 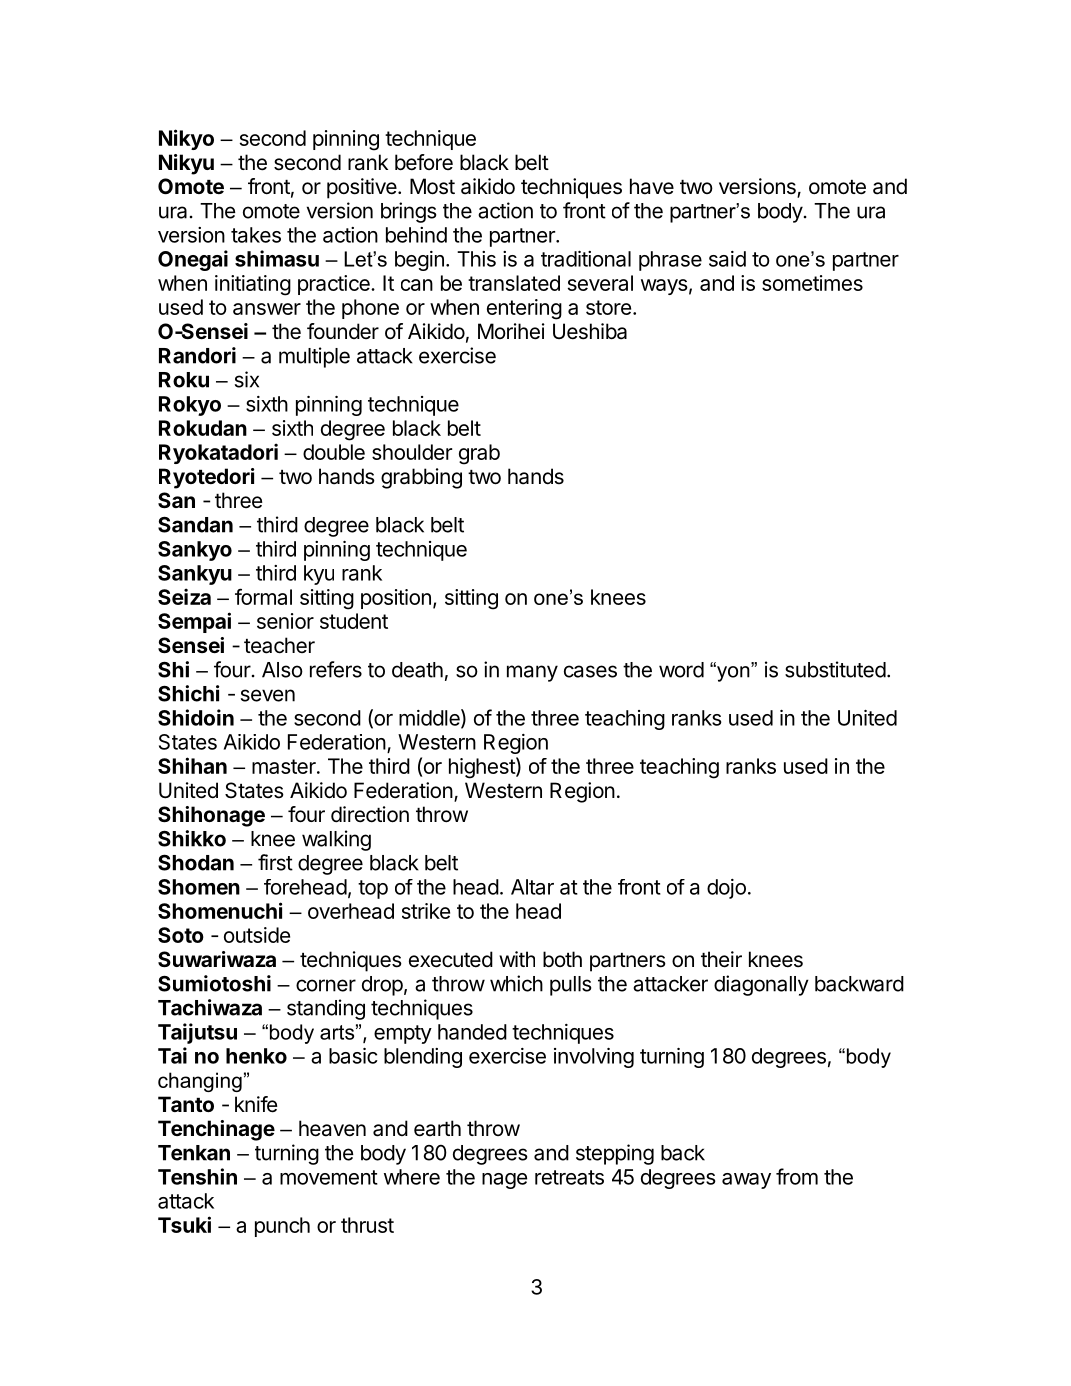 What do you see at coordinates (263, 596) in the image?
I see `formal` at bounding box center [263, 596].
